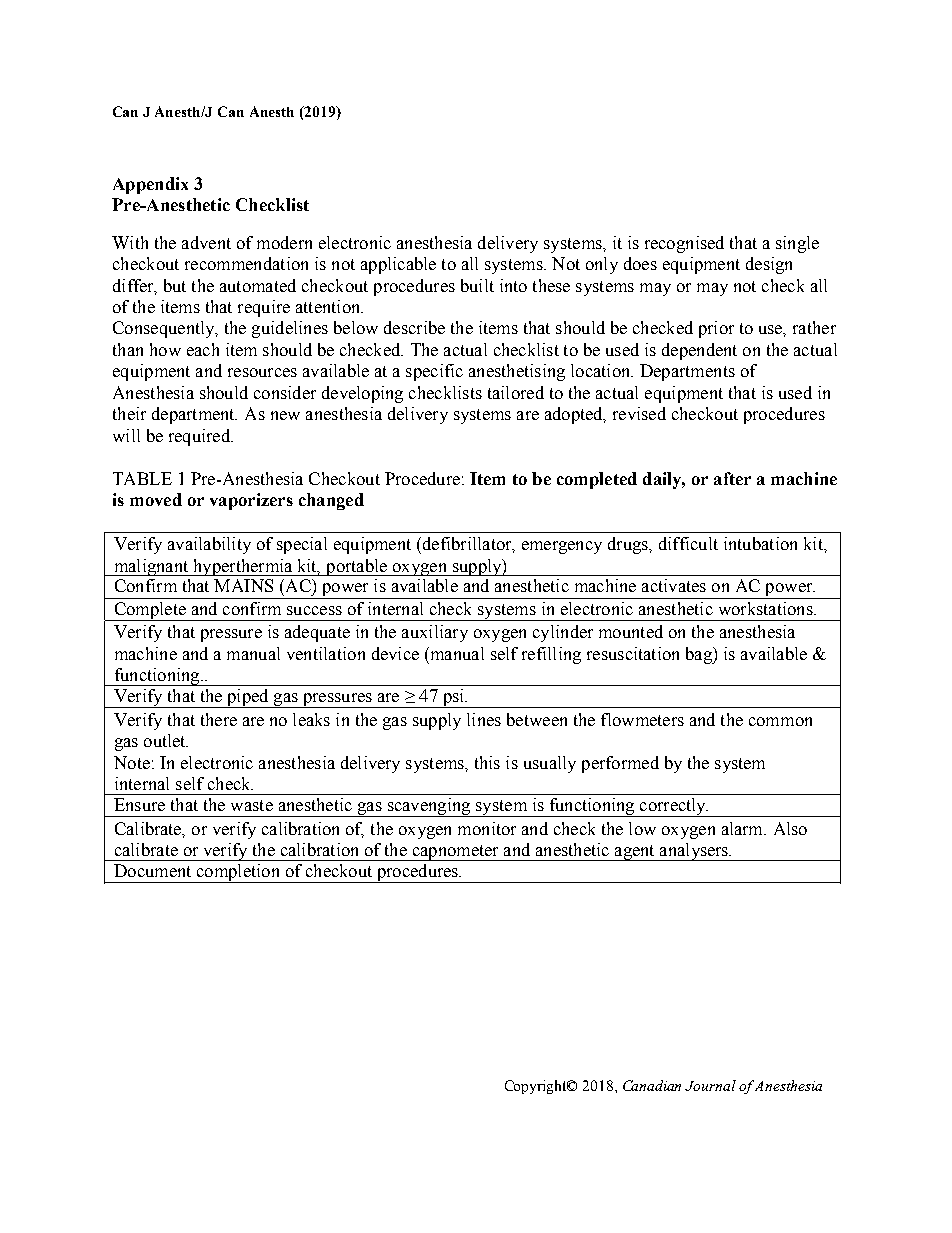 Image resolution: width=952 pixels, height=1233 pixels. I want to click on bag, so click(700, 655).
